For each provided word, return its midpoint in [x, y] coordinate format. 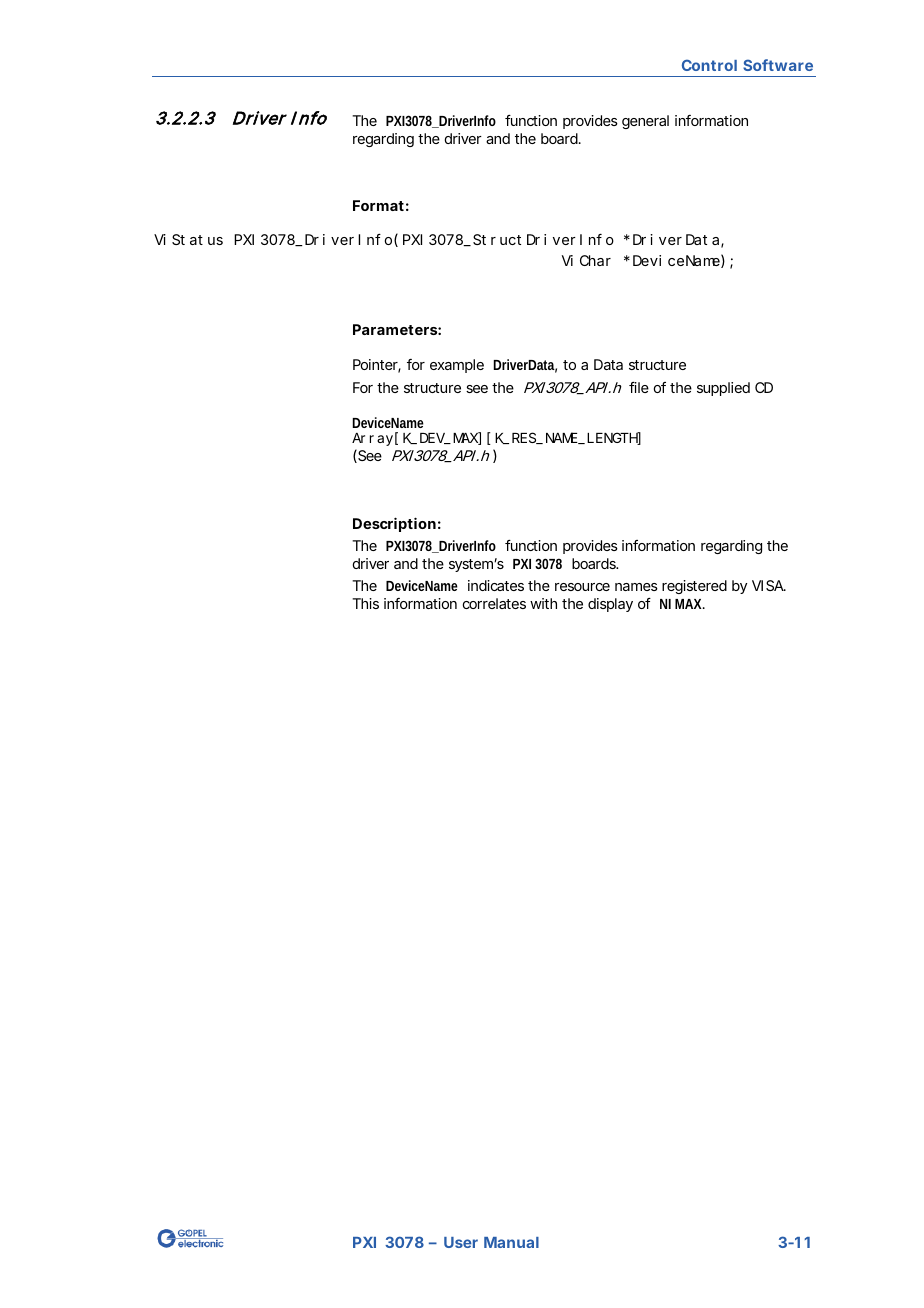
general [645, 122]
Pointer [377, 366]
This [365, 603]
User [461, 1242]
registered [694, 587]
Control [709, 65]
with [543, 603]
